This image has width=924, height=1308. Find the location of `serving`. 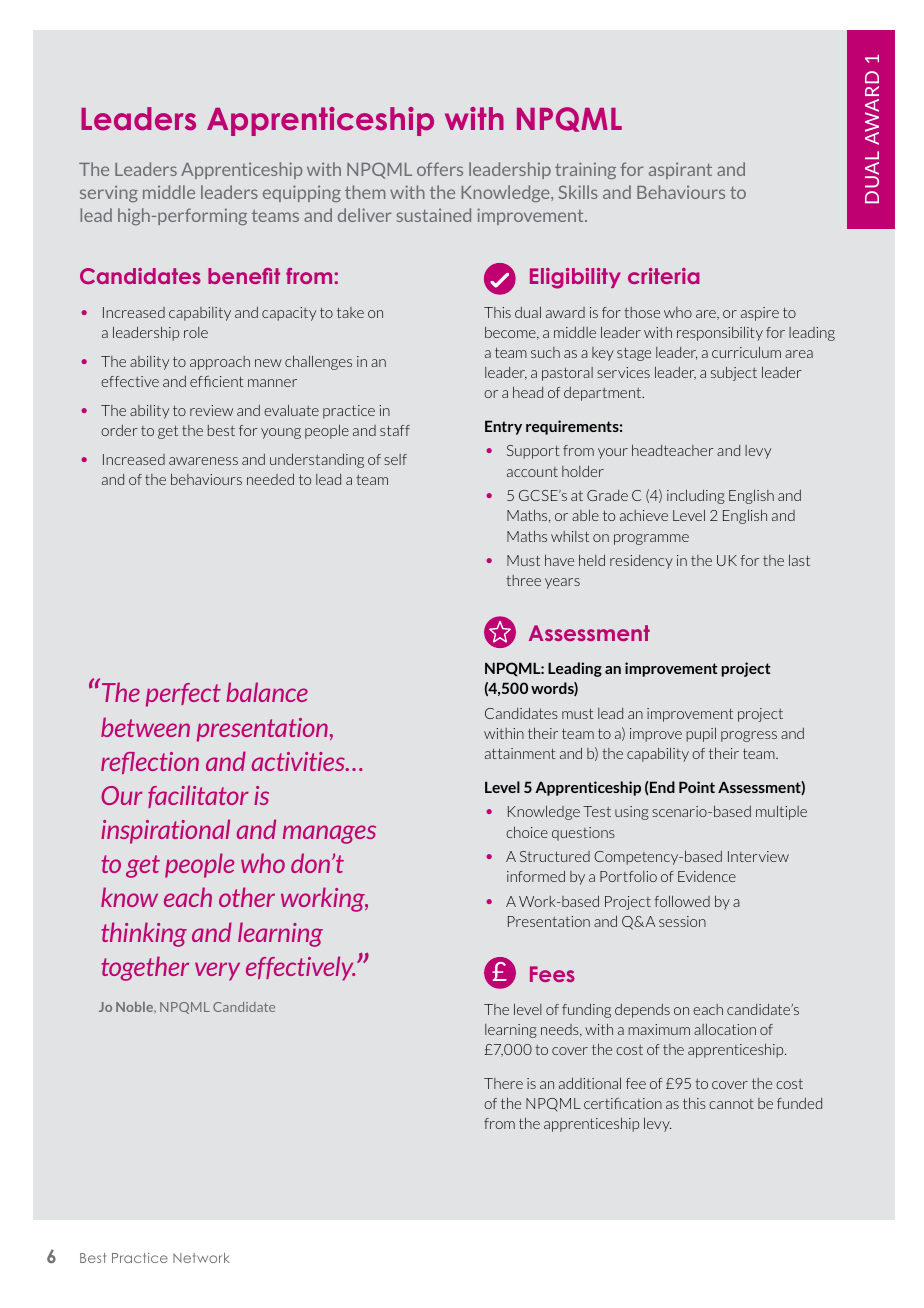

serving is located at coordinates (109, 193).
